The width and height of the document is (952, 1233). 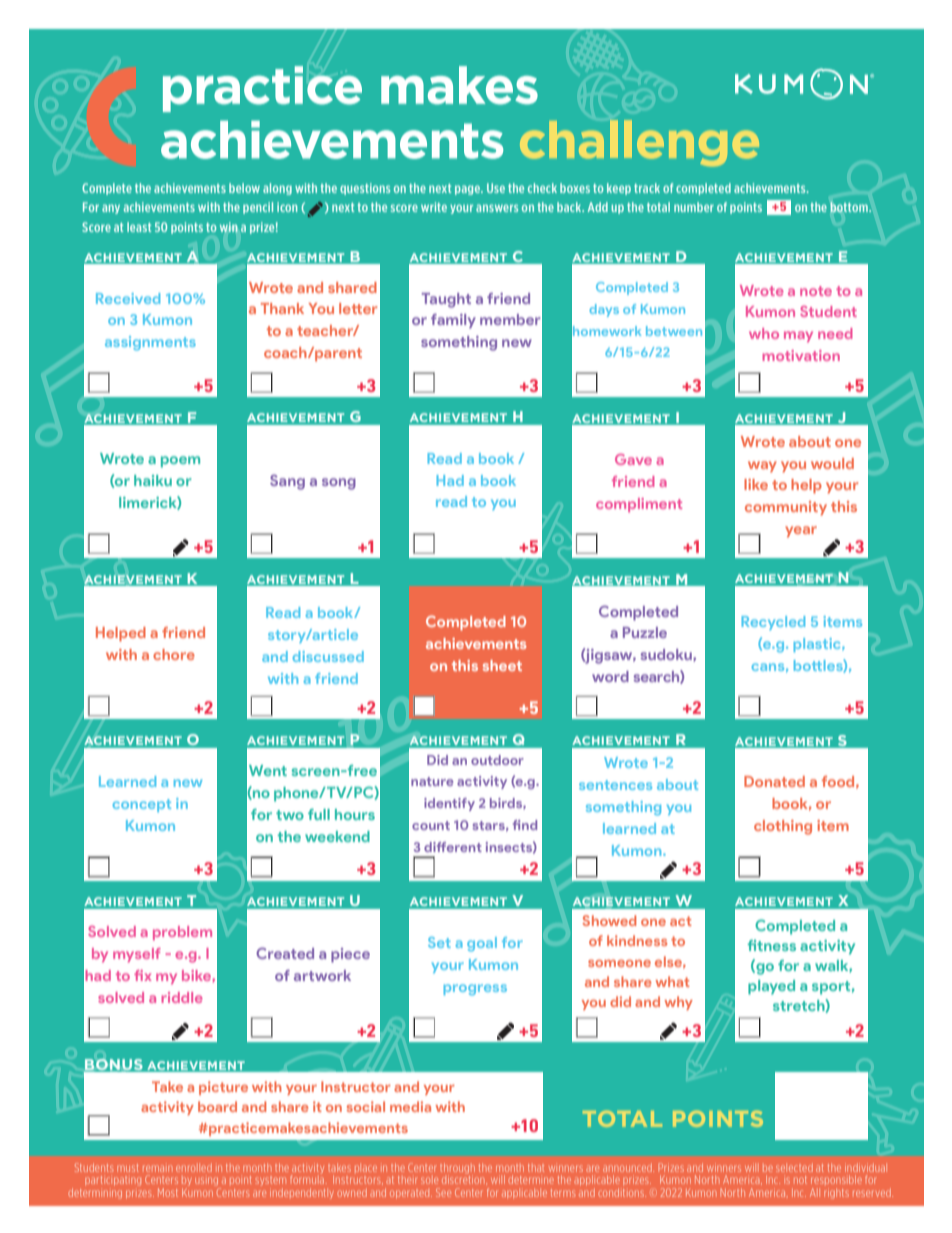 What do you see at coordinates (174, 654) in the document?
I see `chore` at bounding box center [174, 654].
